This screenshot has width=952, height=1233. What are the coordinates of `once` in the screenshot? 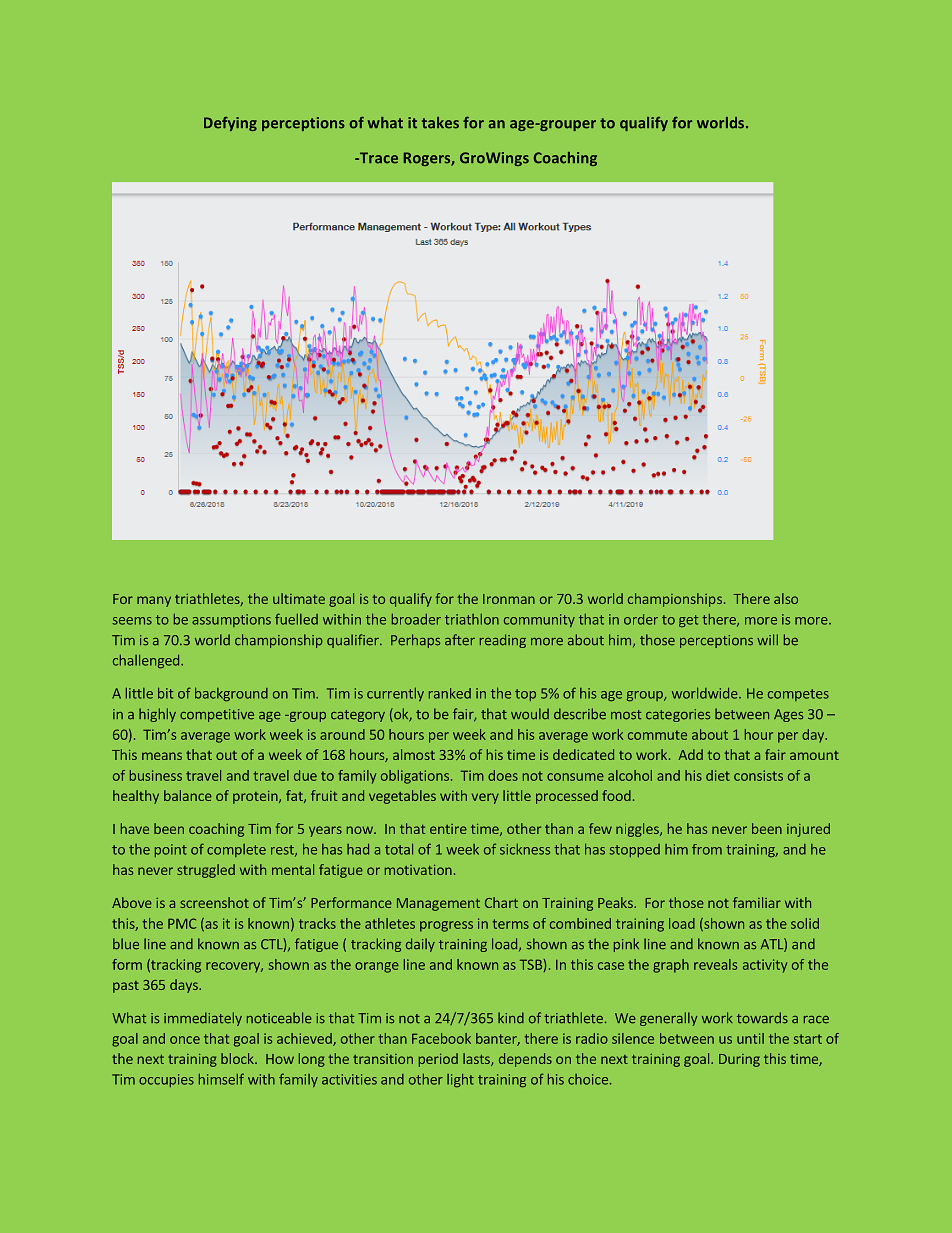 It's located at (185, 1040).
